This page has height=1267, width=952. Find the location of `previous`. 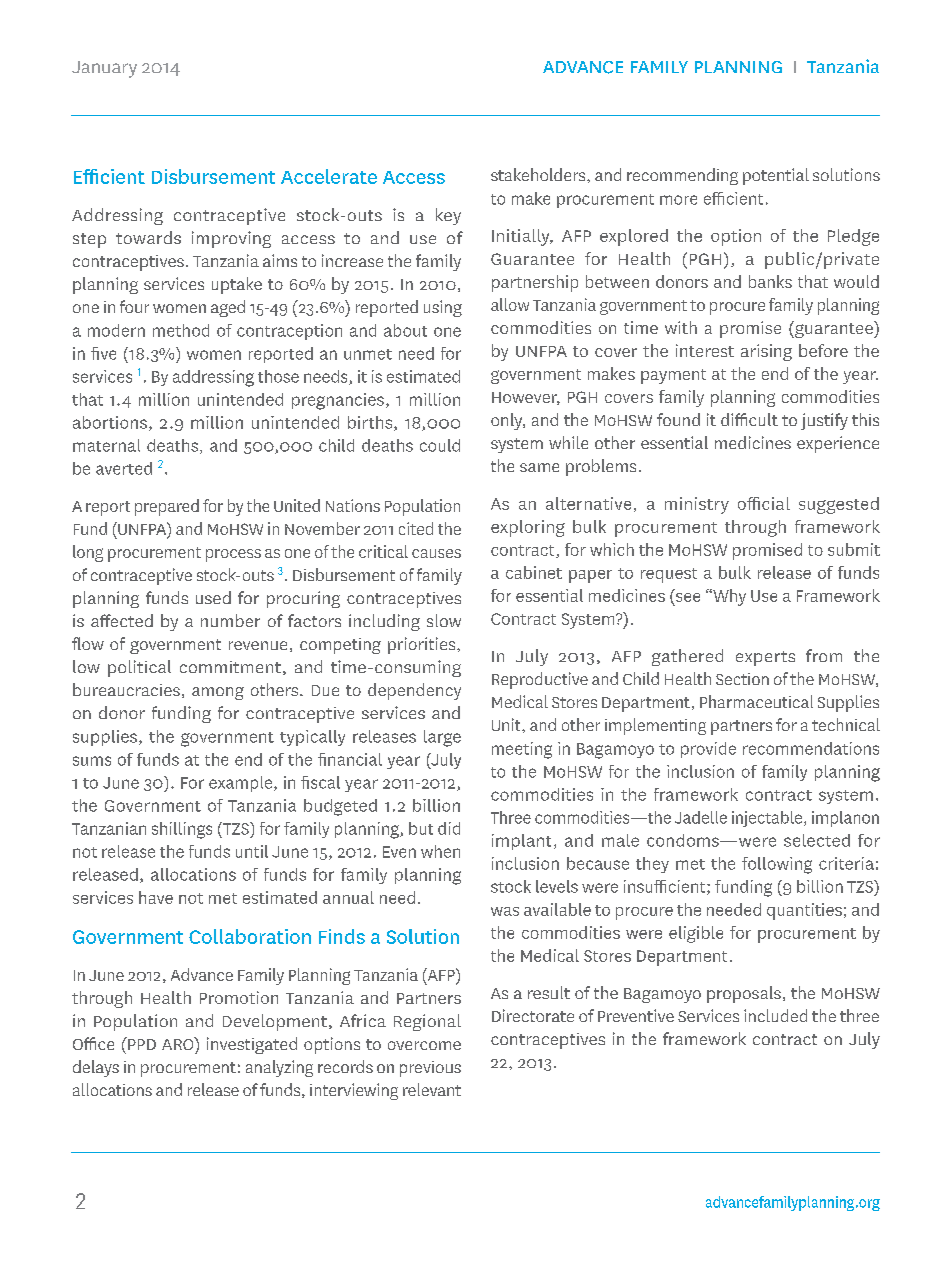

previous is located at coordinates (430, 1069).
